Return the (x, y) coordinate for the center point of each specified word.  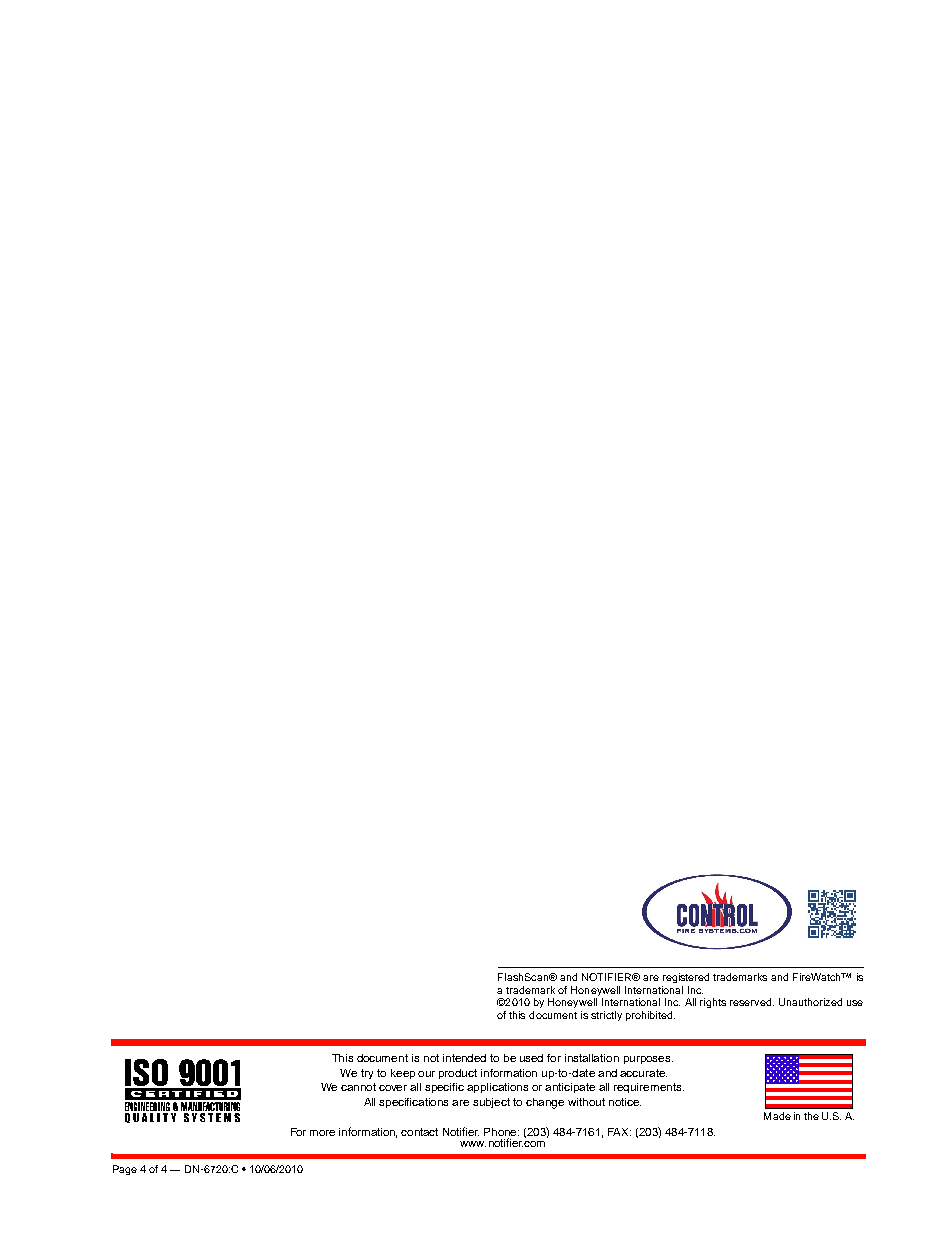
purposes (648, 1060)
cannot (358, 1087)
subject (491, 1103)
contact (419, 1132)
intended (464, 1058)
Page (125, 1170)
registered (686, 978)
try (367, 1074)
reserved (752, 1002)
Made (777, 1116)
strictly (606, 1016)
